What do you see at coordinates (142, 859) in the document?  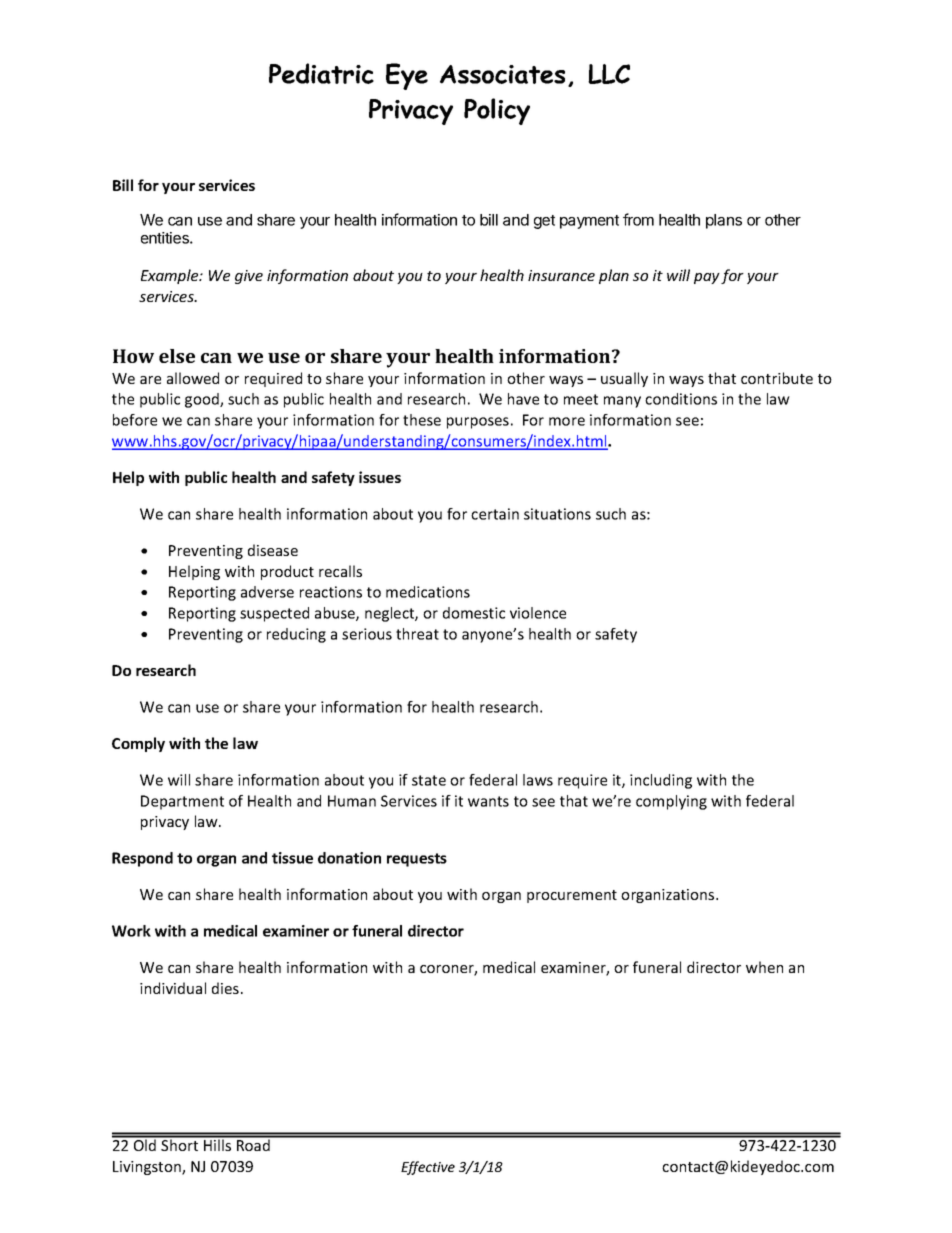 I see `Respond` at bounding box center [142, 859].
